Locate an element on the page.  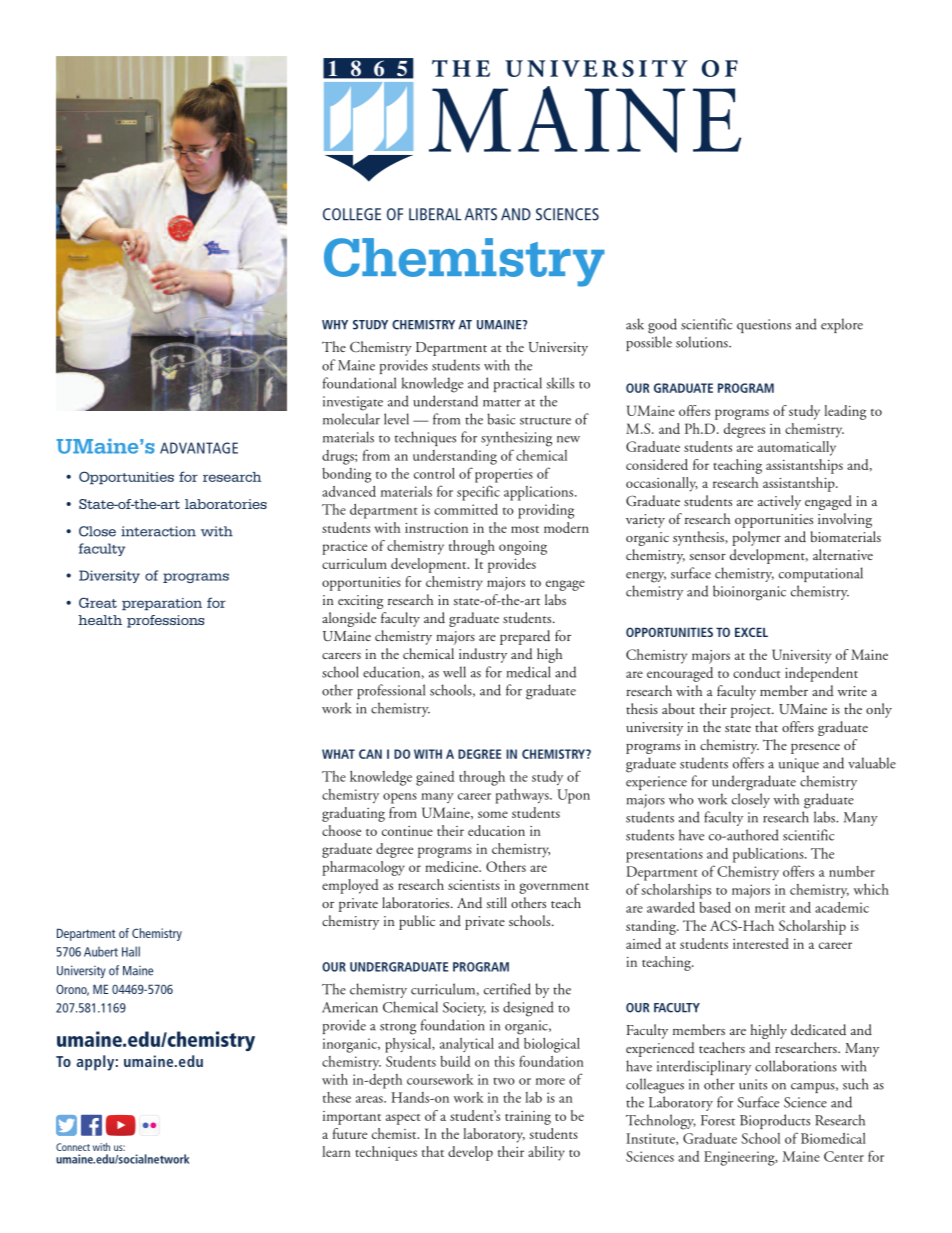
number is located at coordinates (852, 871).
